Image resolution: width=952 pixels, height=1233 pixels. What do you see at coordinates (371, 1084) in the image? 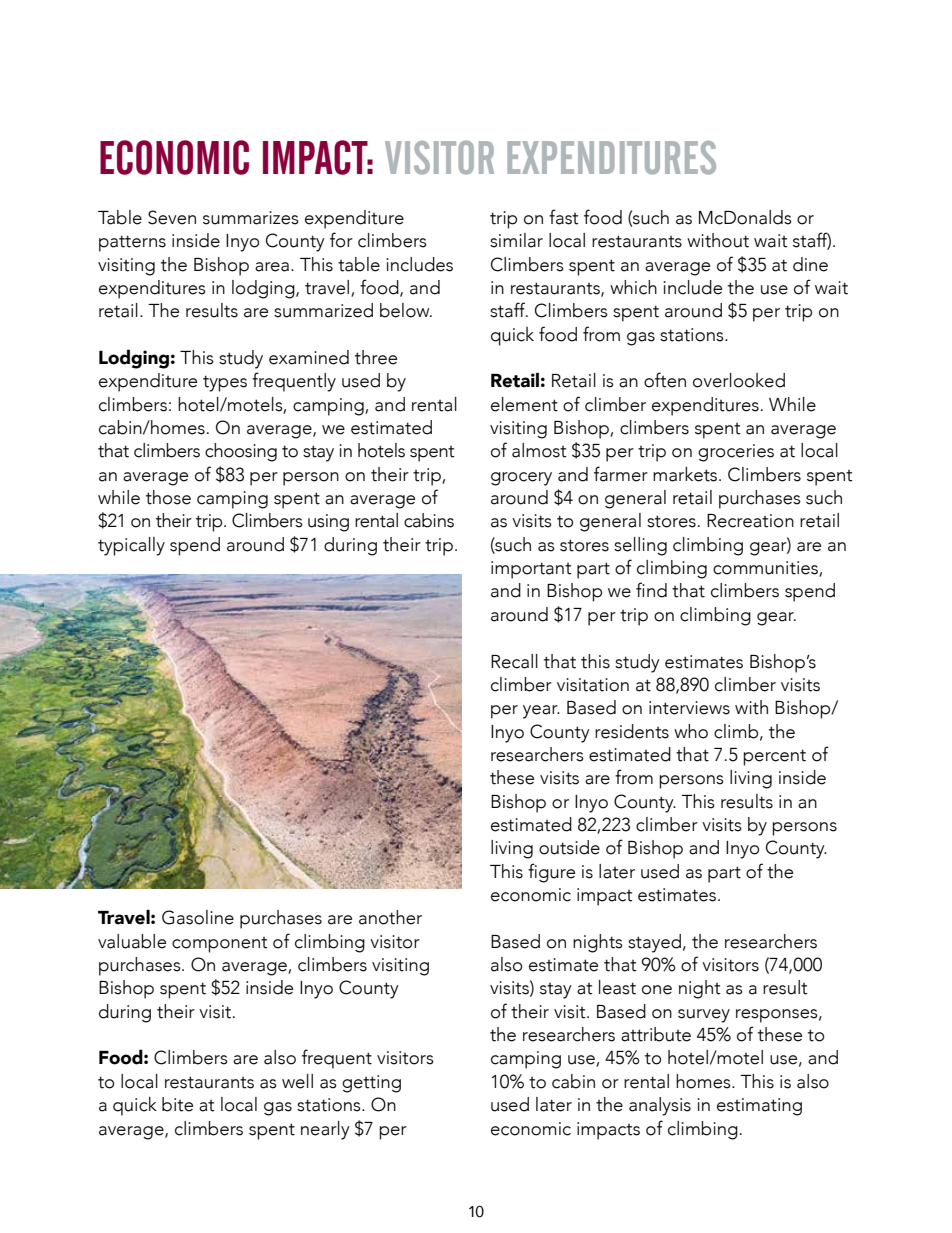
I see `getting` at bounding box center [371, 1084].
